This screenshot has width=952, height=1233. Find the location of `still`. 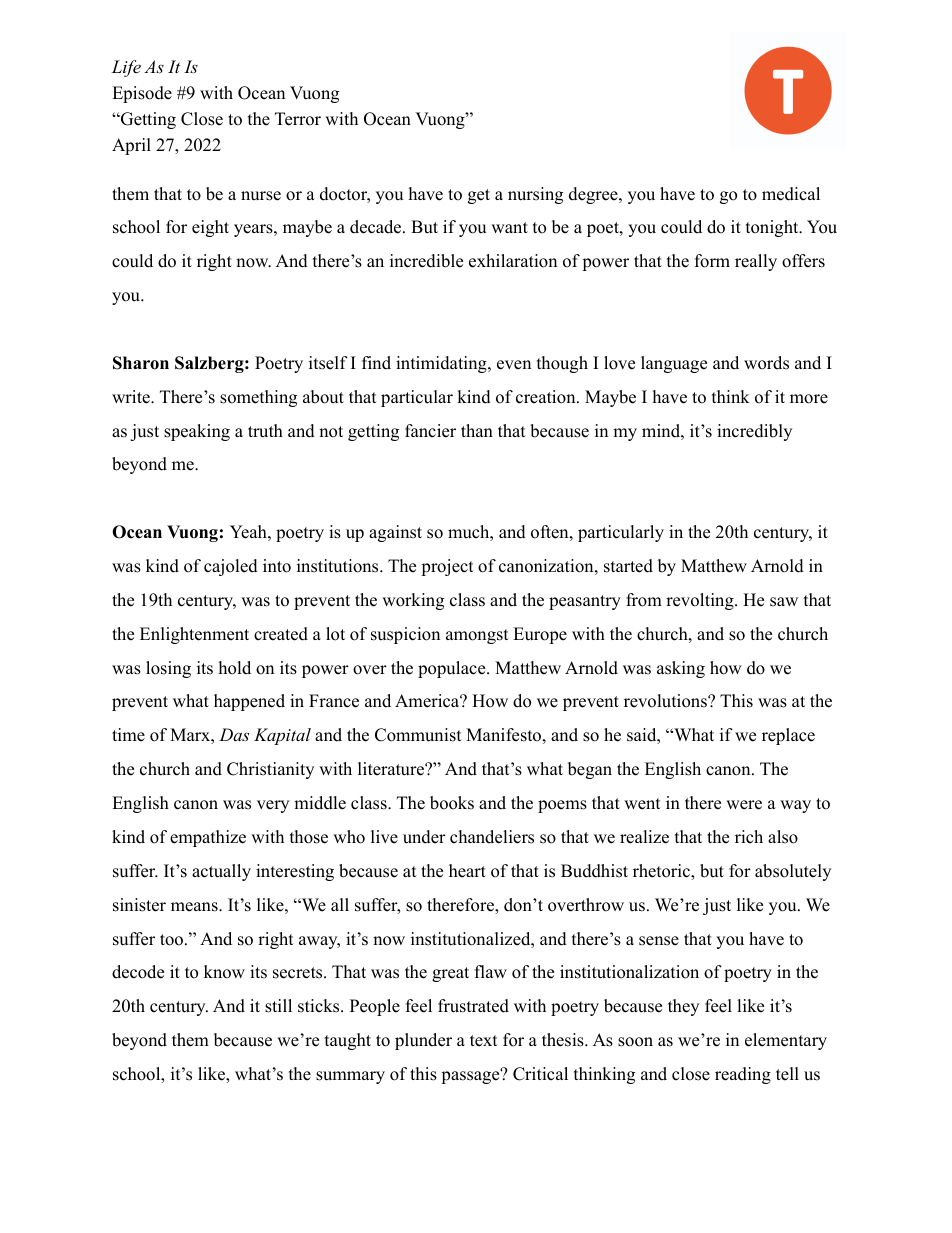

still is located at coordinates (278, 1006).
